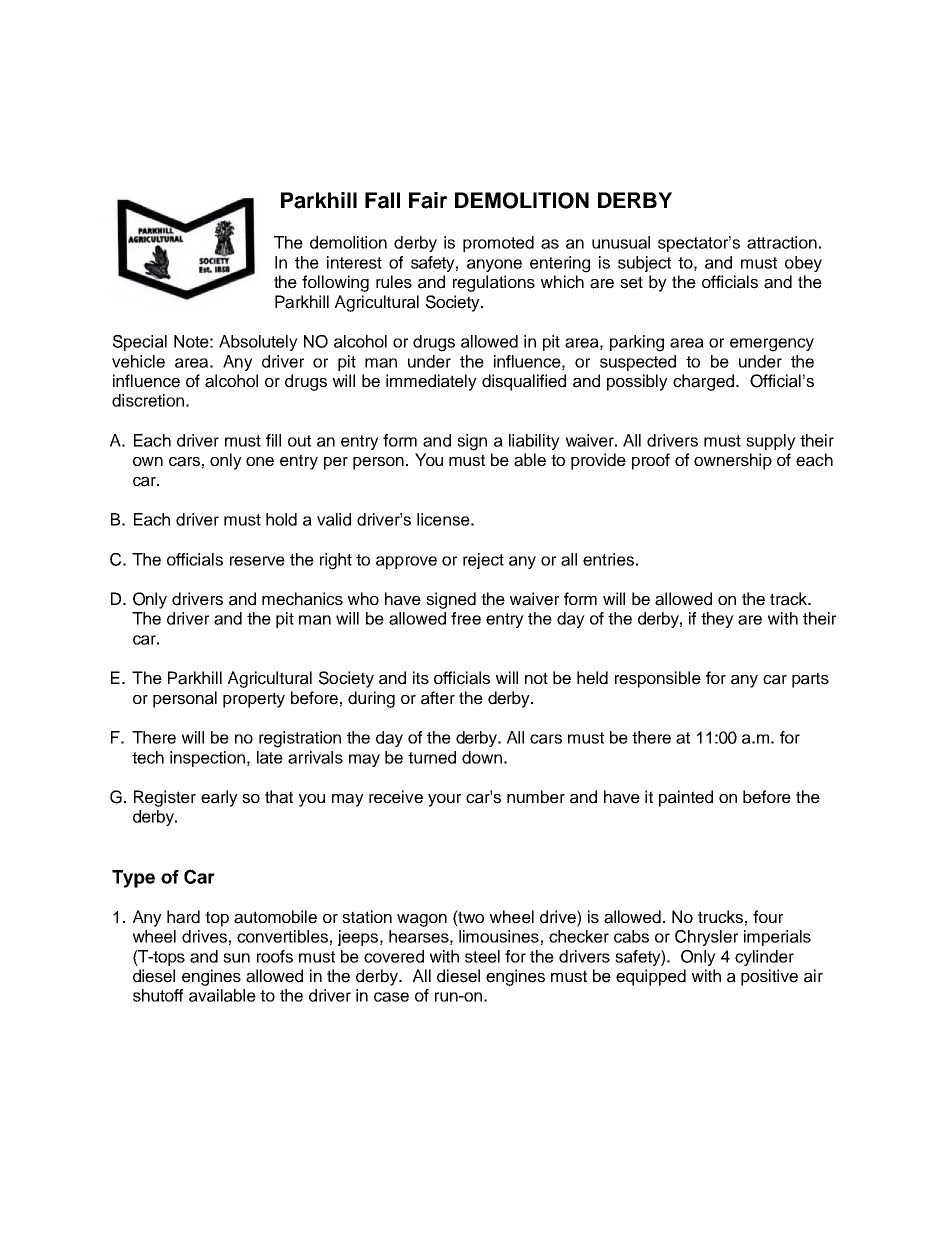  What do you see at coordinates (236, 958) in the screenshot?
I see `sun` at bounding box center [236, 958].
